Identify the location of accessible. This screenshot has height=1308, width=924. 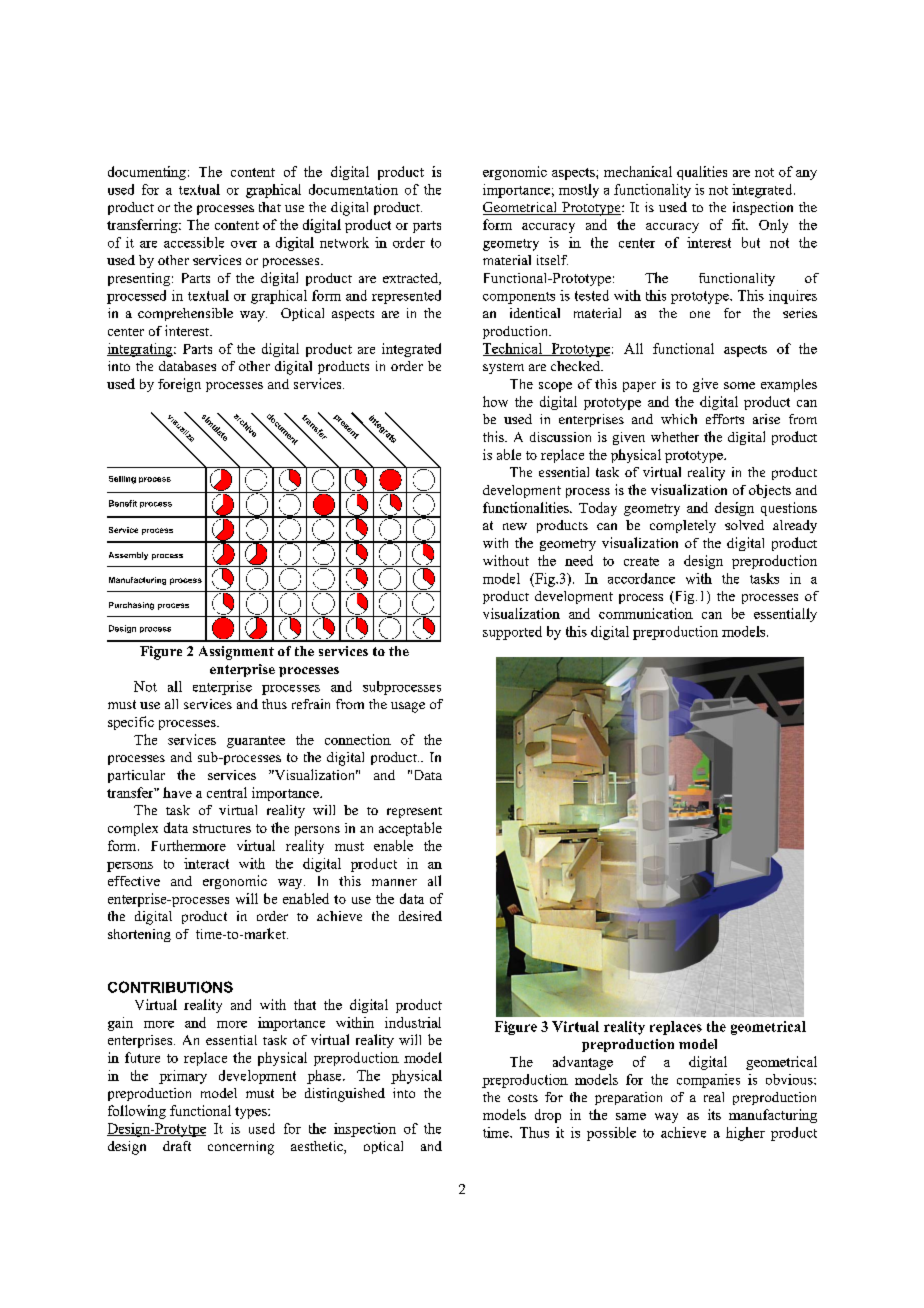
(194, 242).
